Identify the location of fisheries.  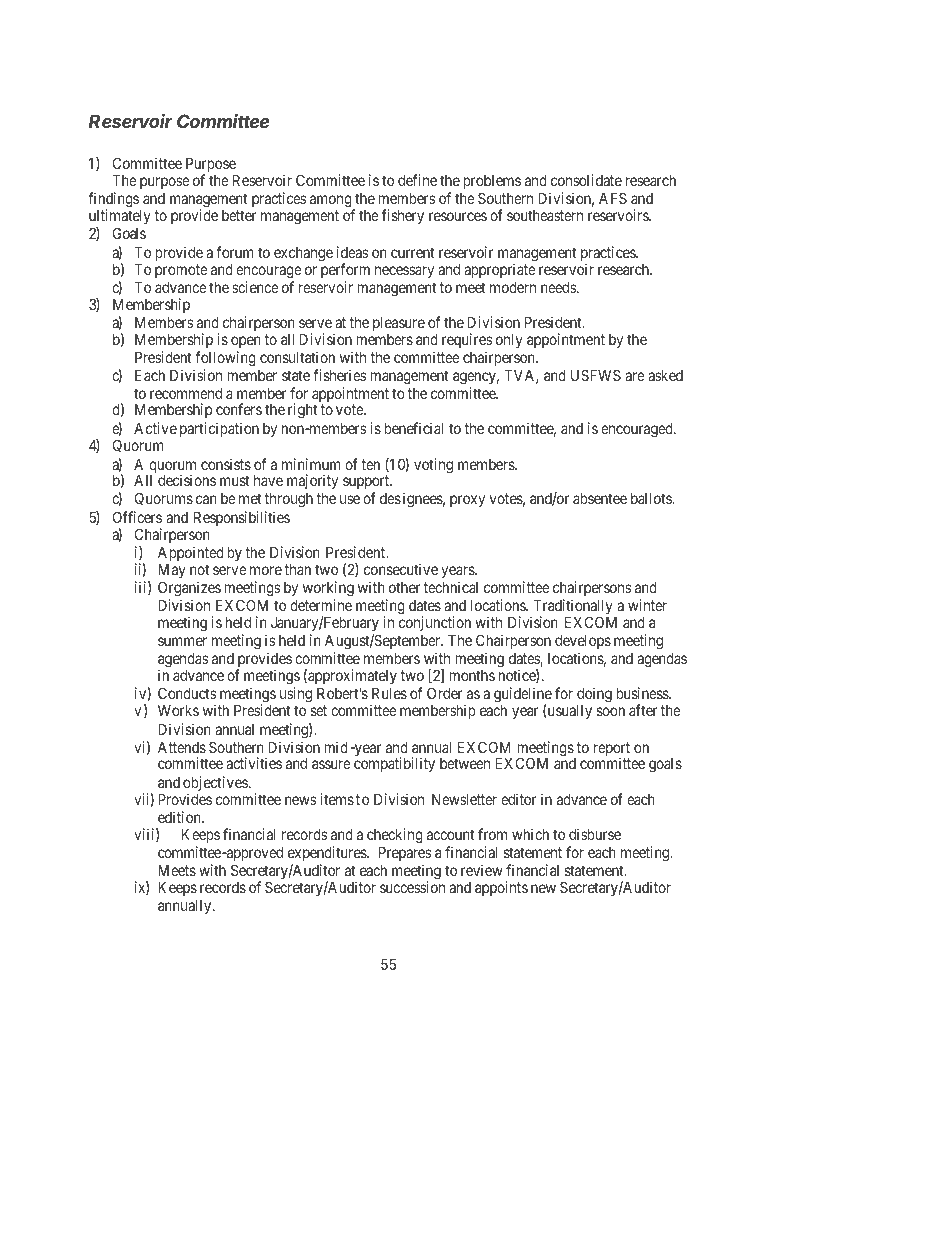
(339, 375).
